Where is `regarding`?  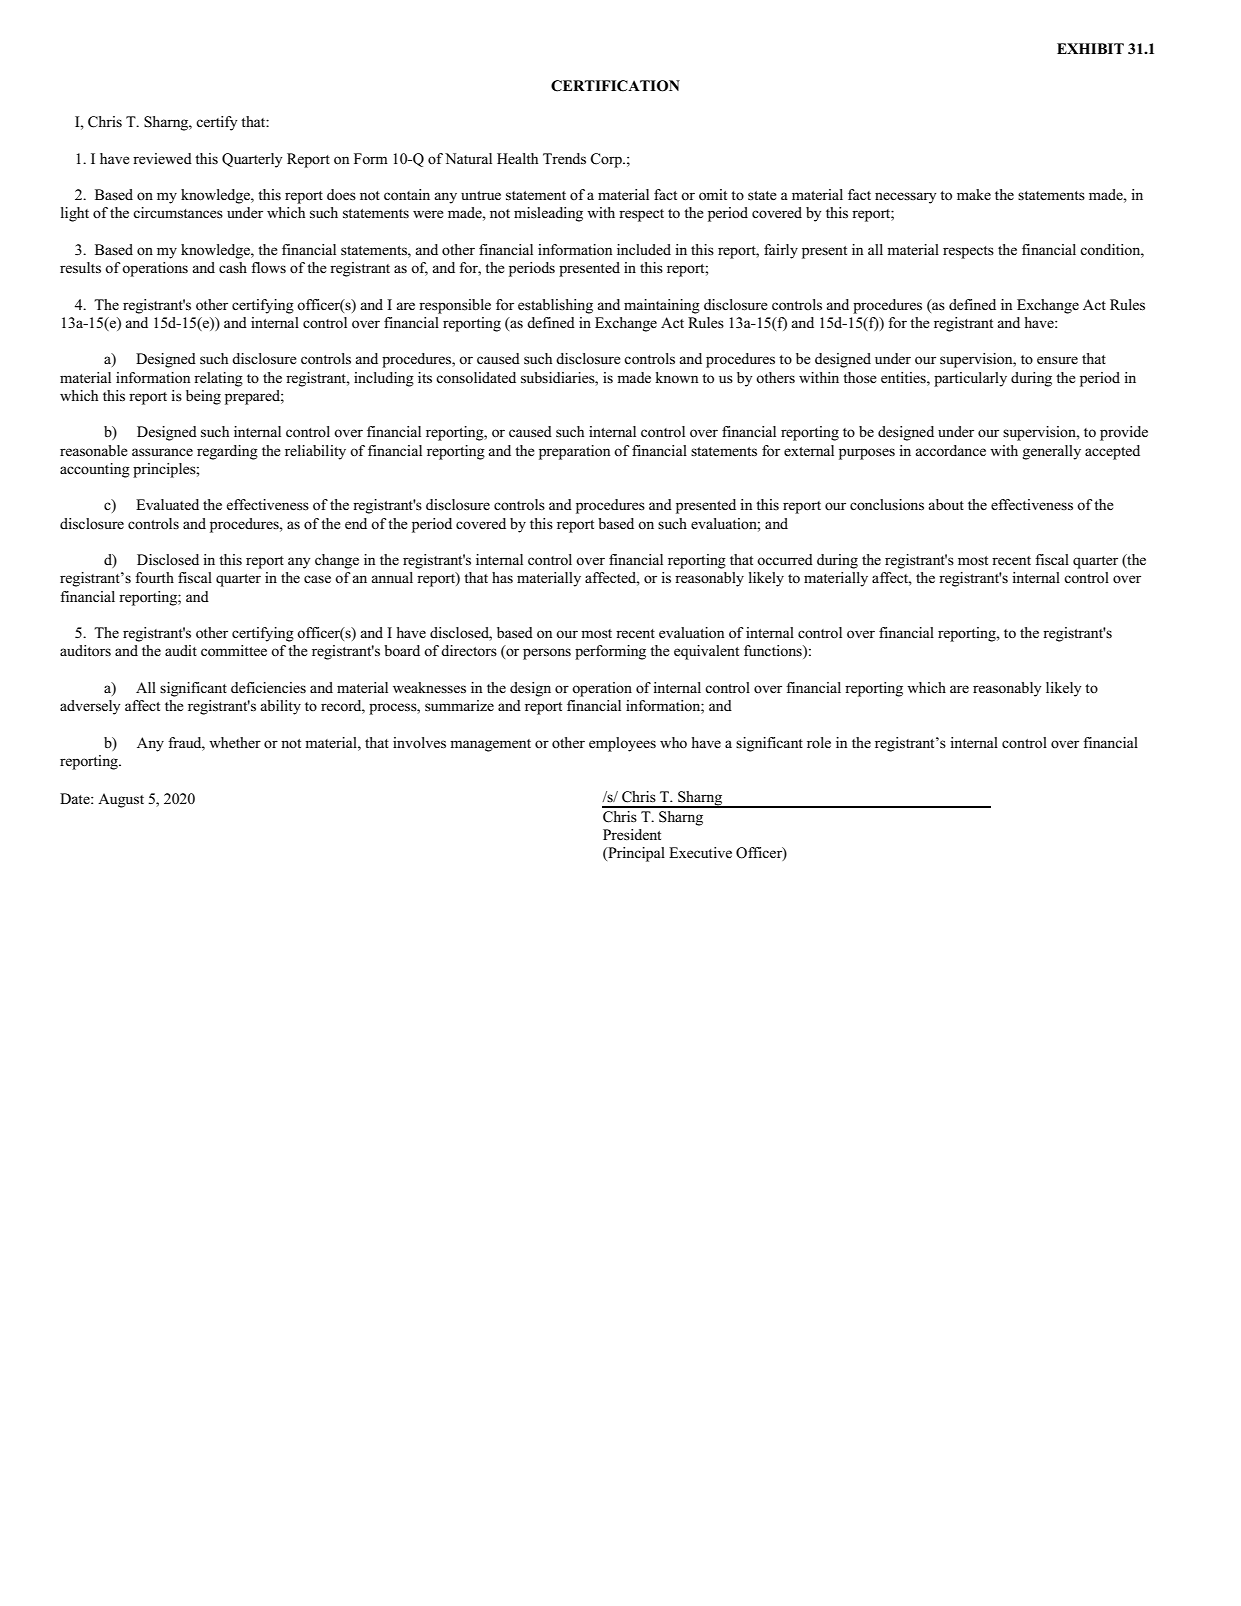
regarding is located at coordinates (227, 452).
